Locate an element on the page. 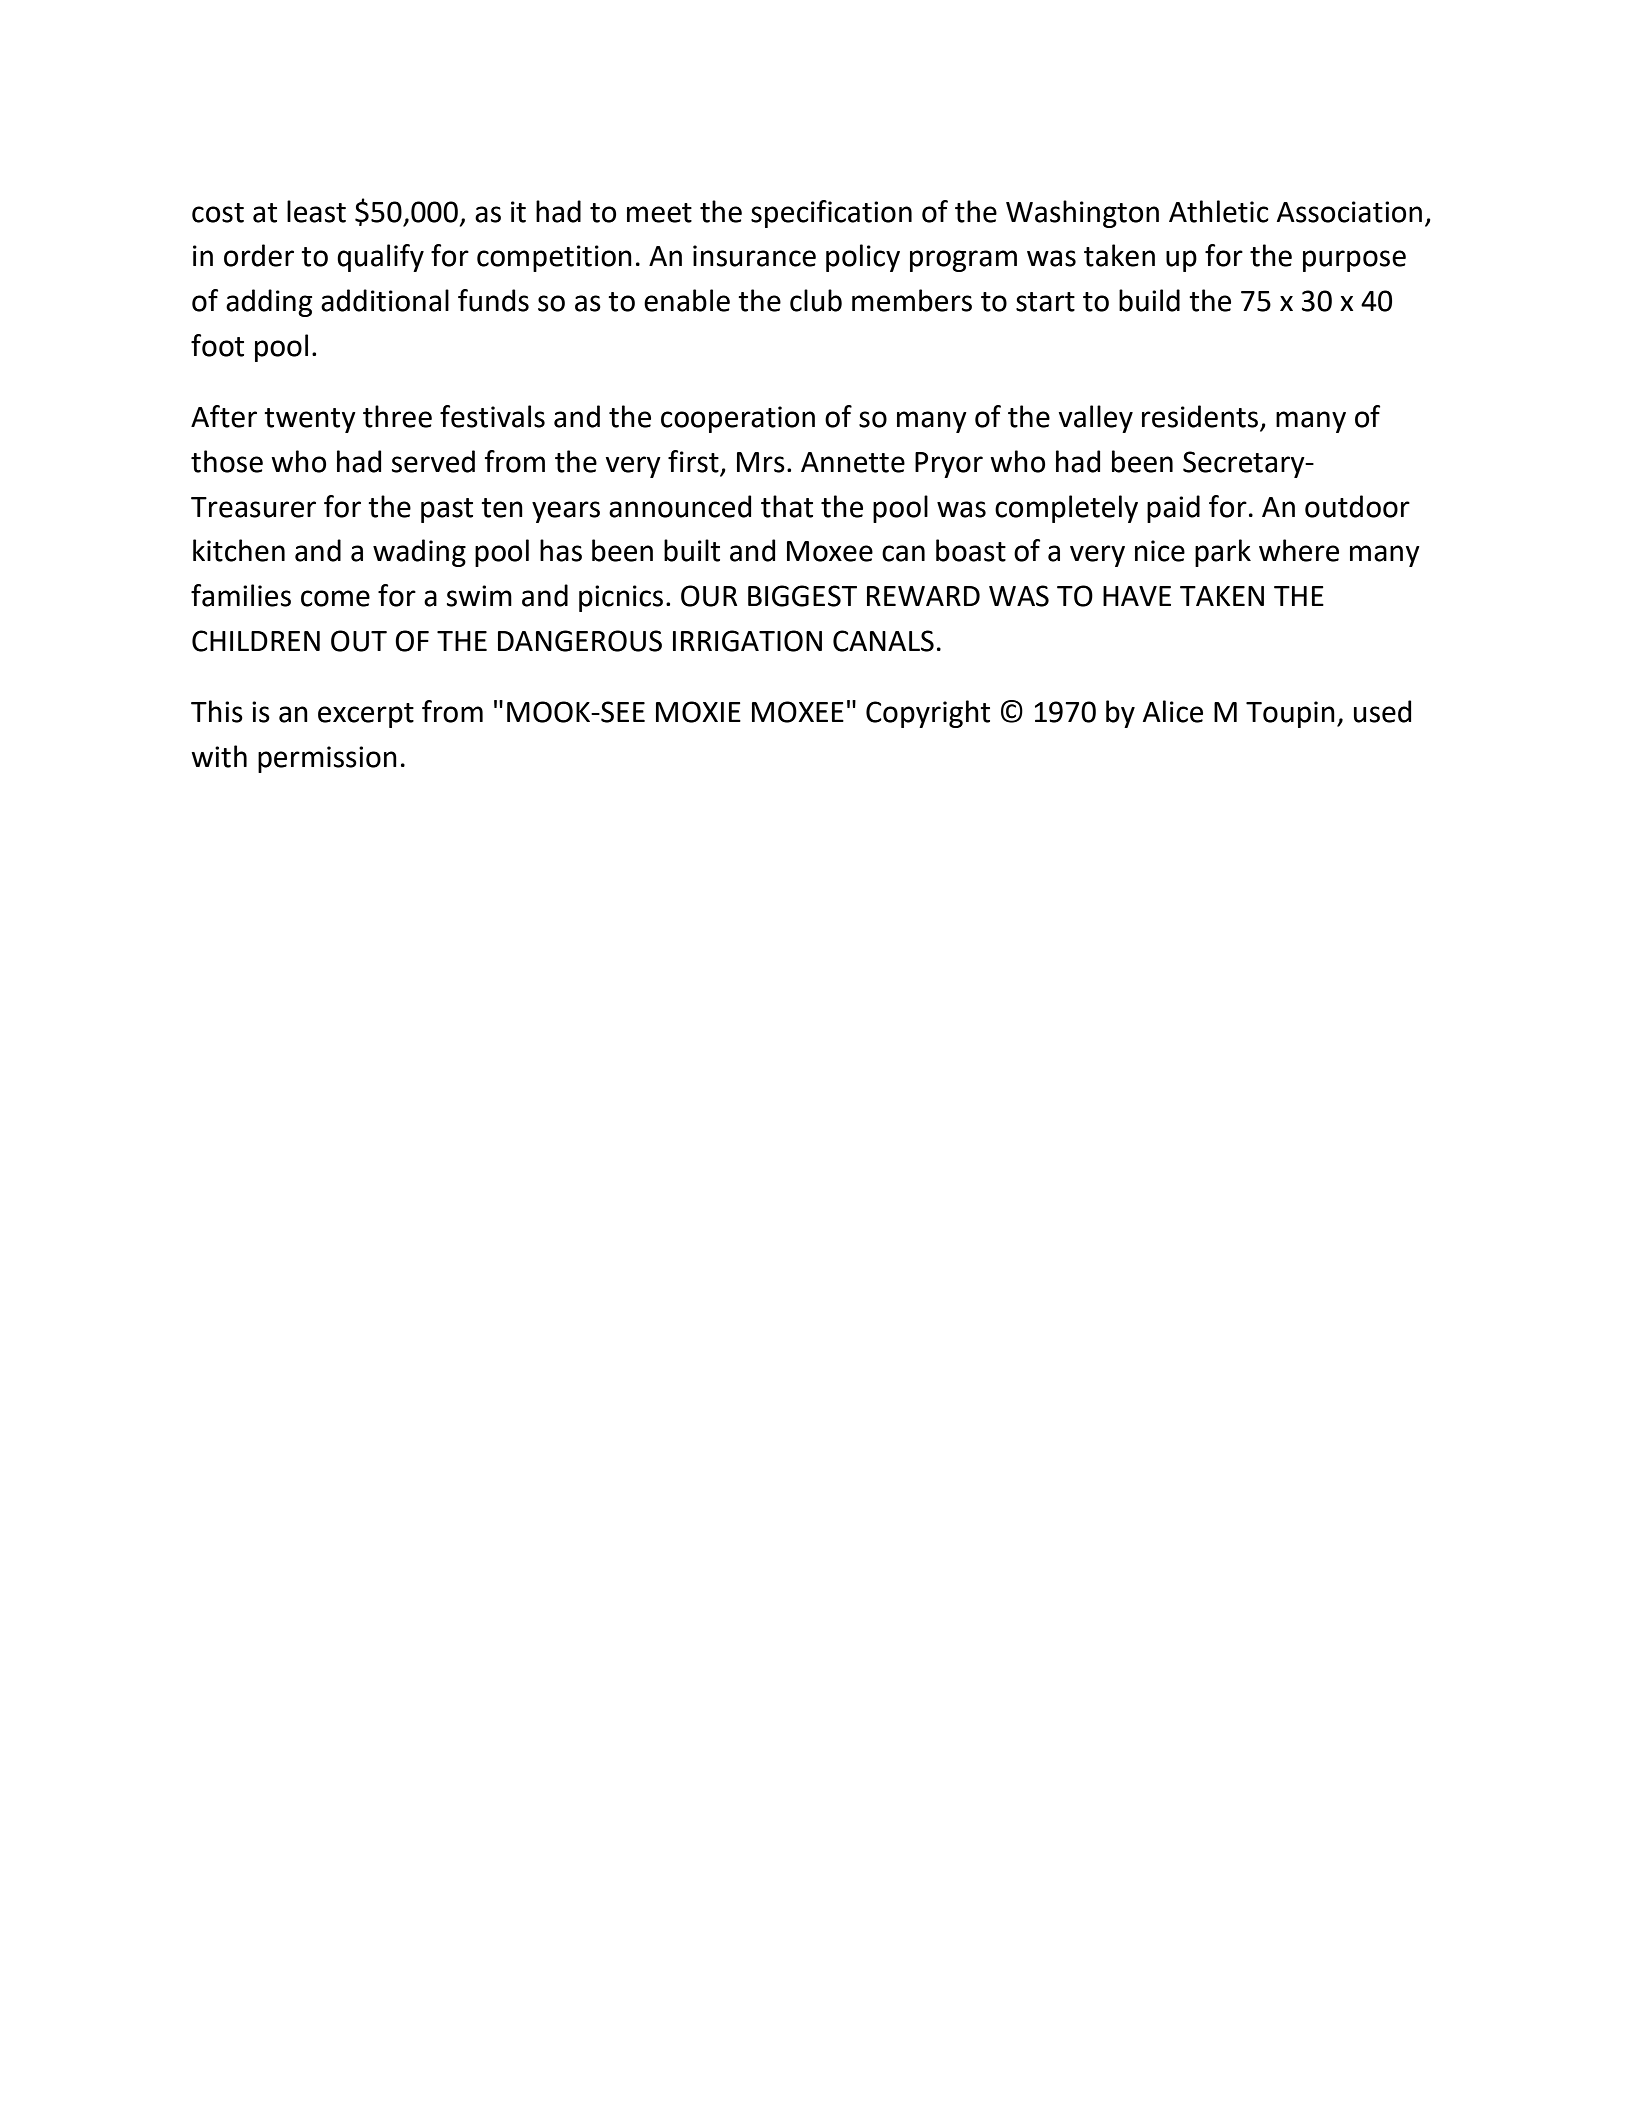 Image resolution: width=1626 pixels, height=2104 pixels. specification is located at coordinates (831, 214).
